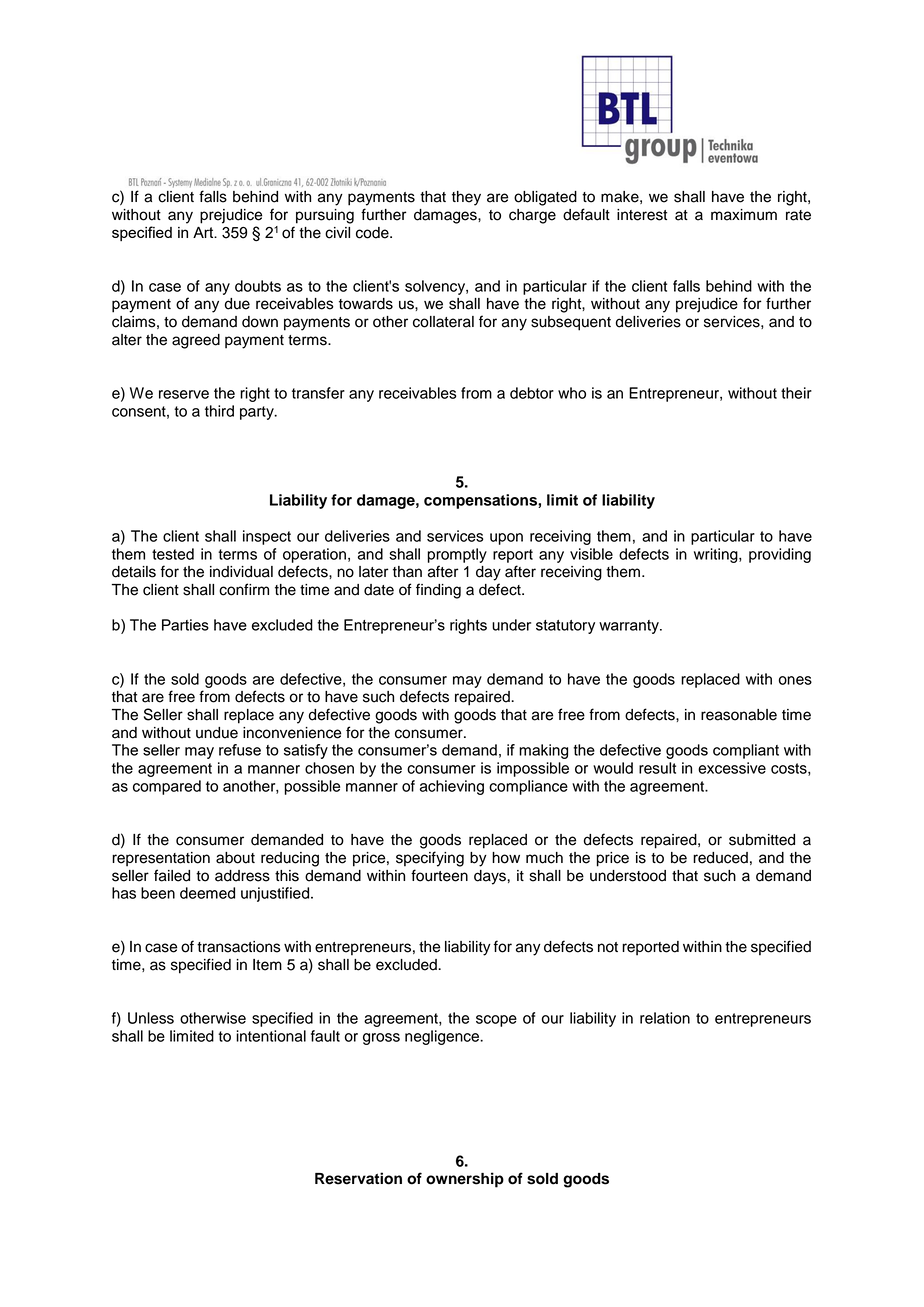  Describe the element at coordinates (744, 215) in the screenshot. I see `maximum` at that location.
